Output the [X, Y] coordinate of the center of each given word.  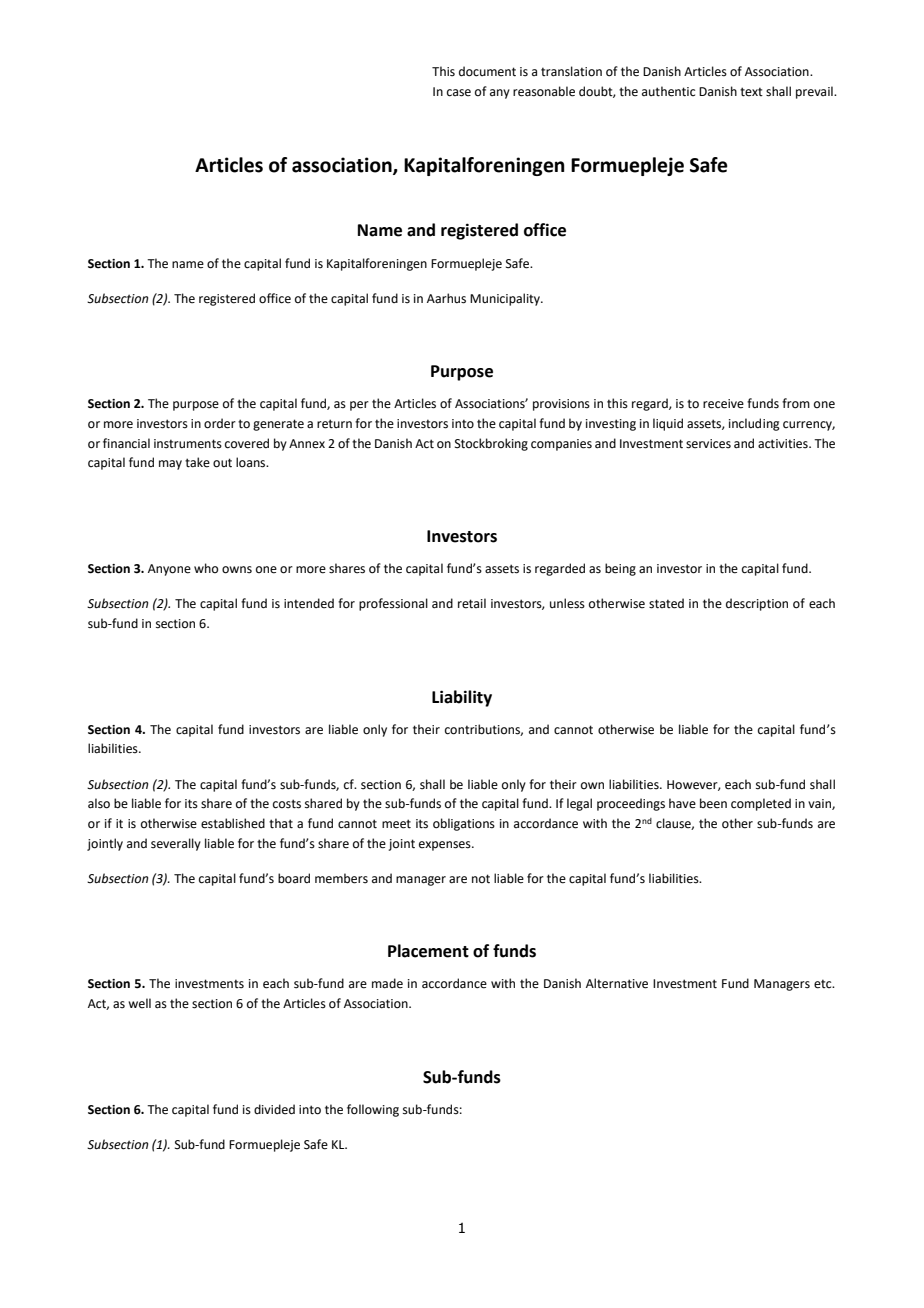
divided [274, 1109]
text [751, 92]
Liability [462, 698]
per [359, 406]
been [713, 803]
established [233, 823]
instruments [188, 444]
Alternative [617, 983]
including [754, 424]
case [459, 93]
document [487, 71]
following [373, 1110]
